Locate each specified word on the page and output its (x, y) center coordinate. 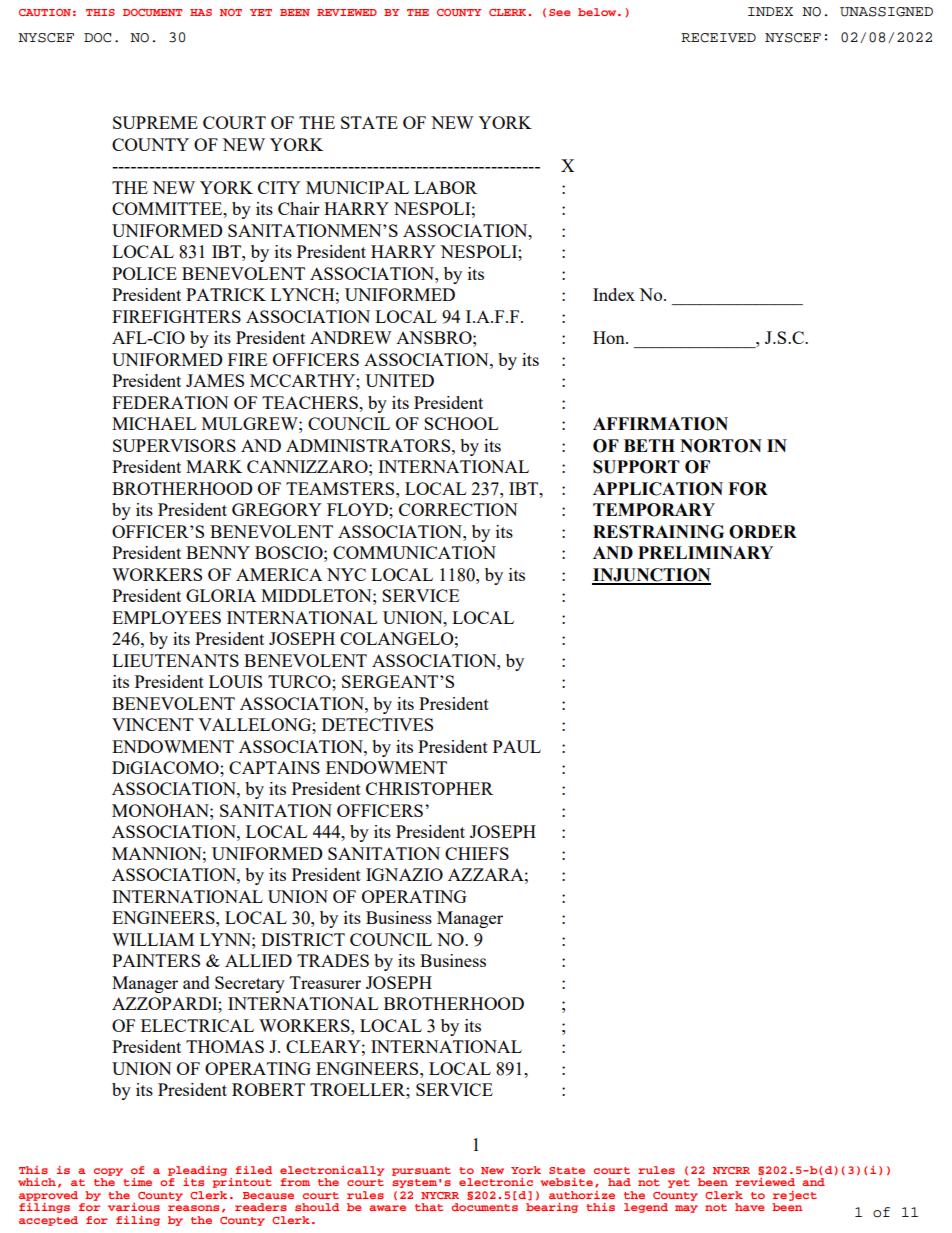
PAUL (517, 746)
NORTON (721, 446)
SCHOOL (461, 423)
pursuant (421, 1171)
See (559, 12)
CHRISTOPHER (429, 788)
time (137, 1182)
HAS (201, 12)
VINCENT (153, 724)
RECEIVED (718, 38)
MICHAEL (154, 423)
